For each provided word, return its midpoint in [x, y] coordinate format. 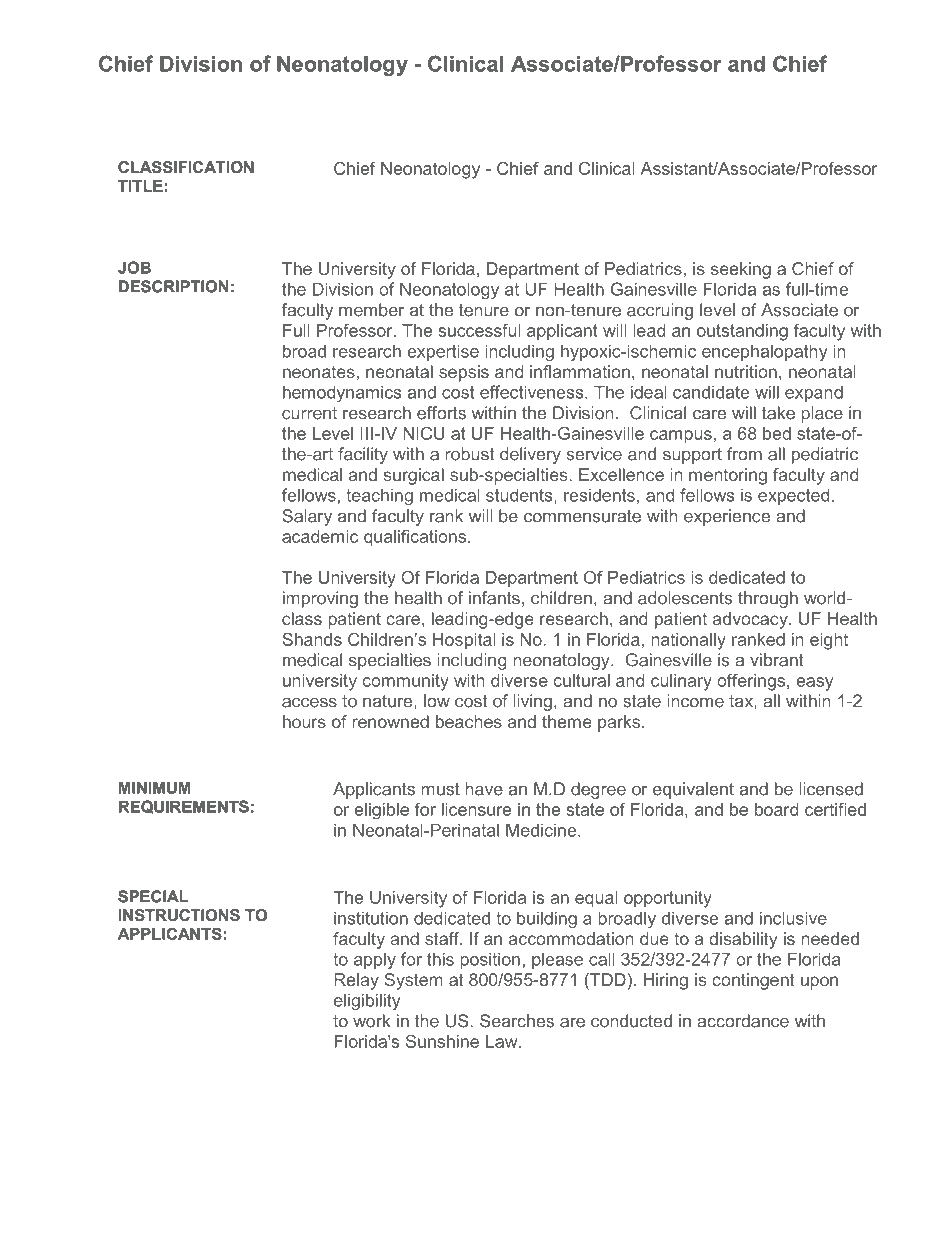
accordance [743, 1021]
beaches [469, 721]
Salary [307, 517]
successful [479, 330]
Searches [517, 1021]
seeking [741, 270]
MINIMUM [155, 787]
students [520, 496]
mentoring [728, 476]
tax [742, 701]
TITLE [140, 186]
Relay [356, 981]
